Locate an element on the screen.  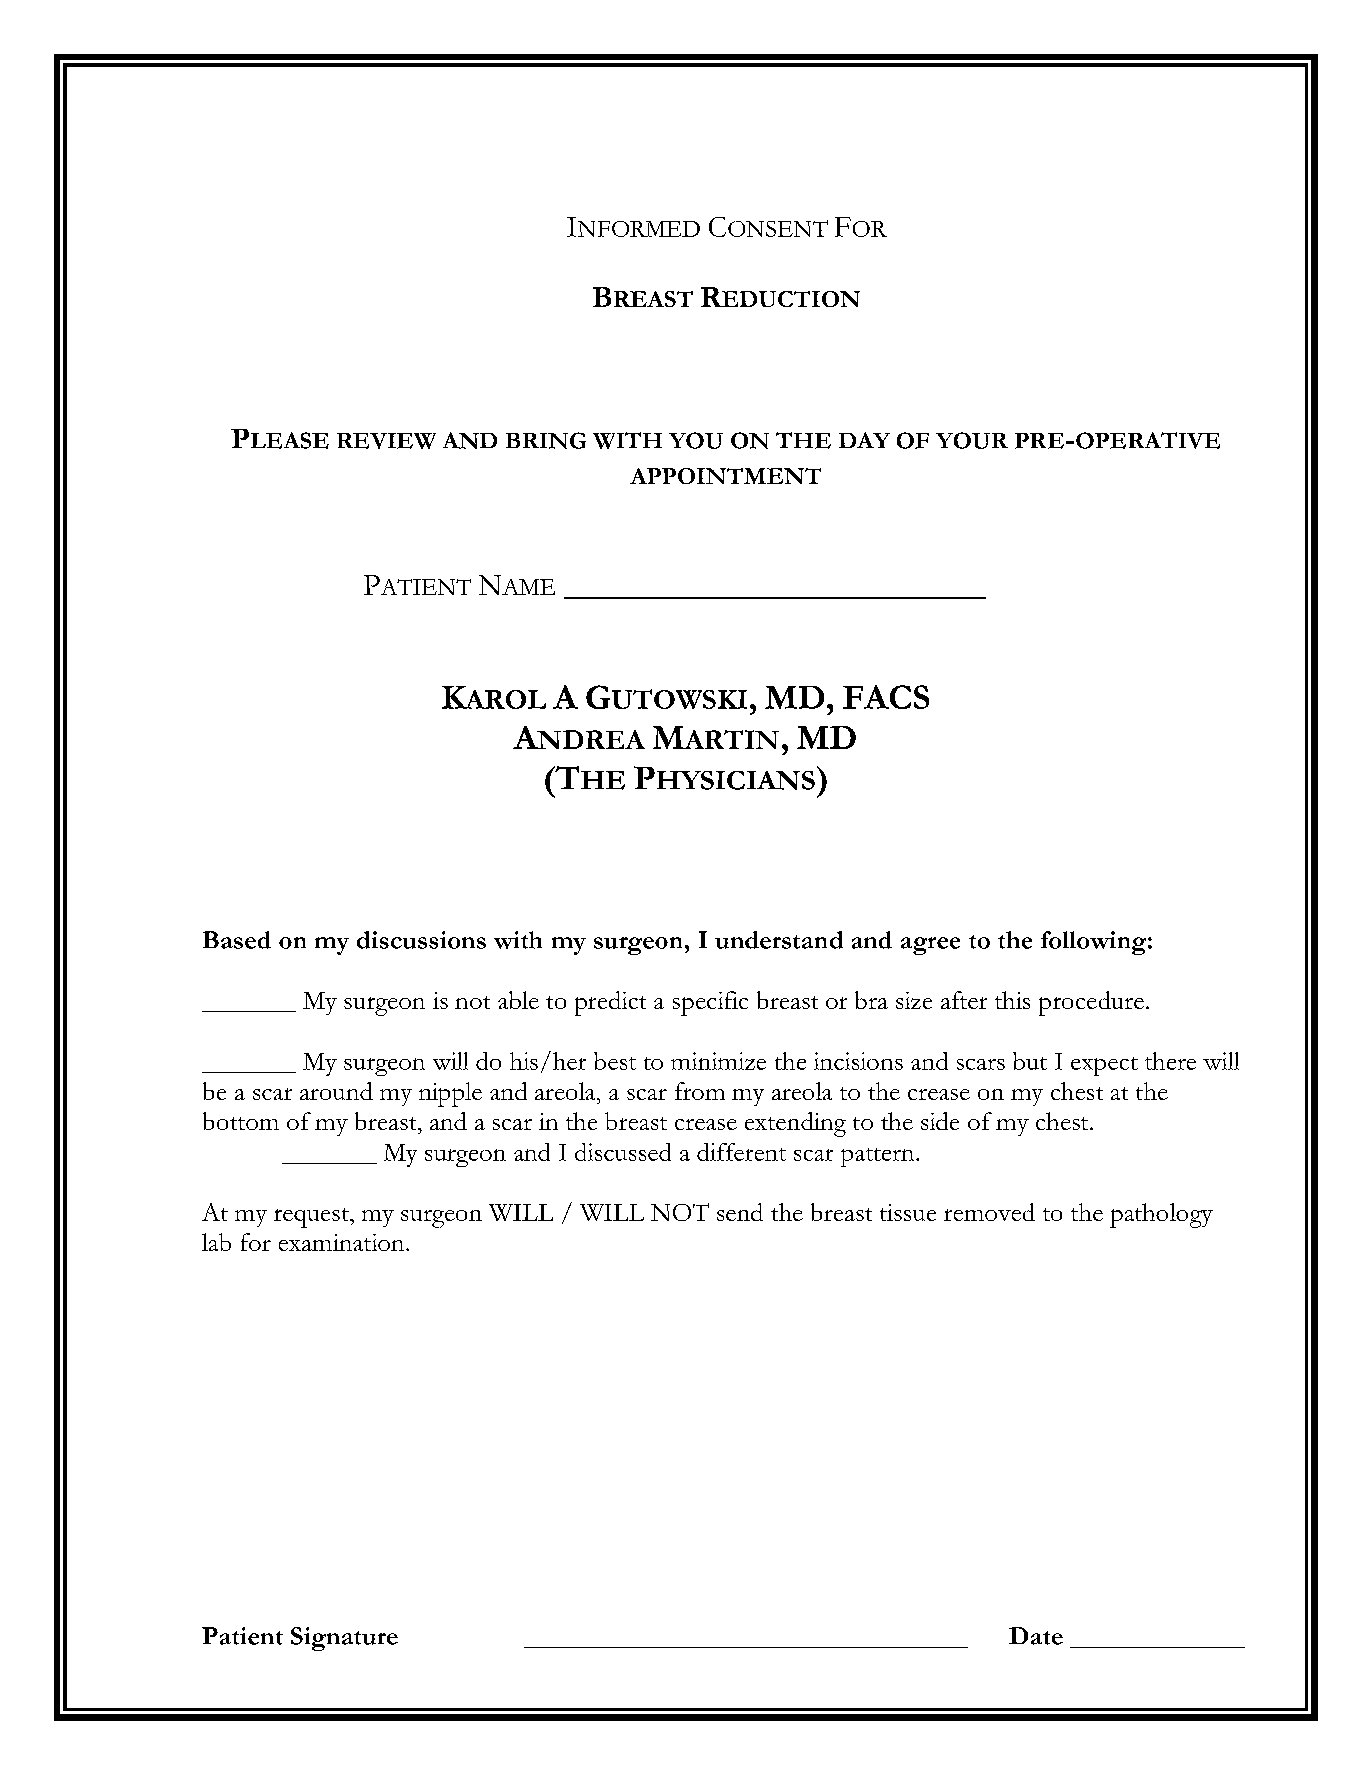
pathology is located at coordinates (1161, 1215).
